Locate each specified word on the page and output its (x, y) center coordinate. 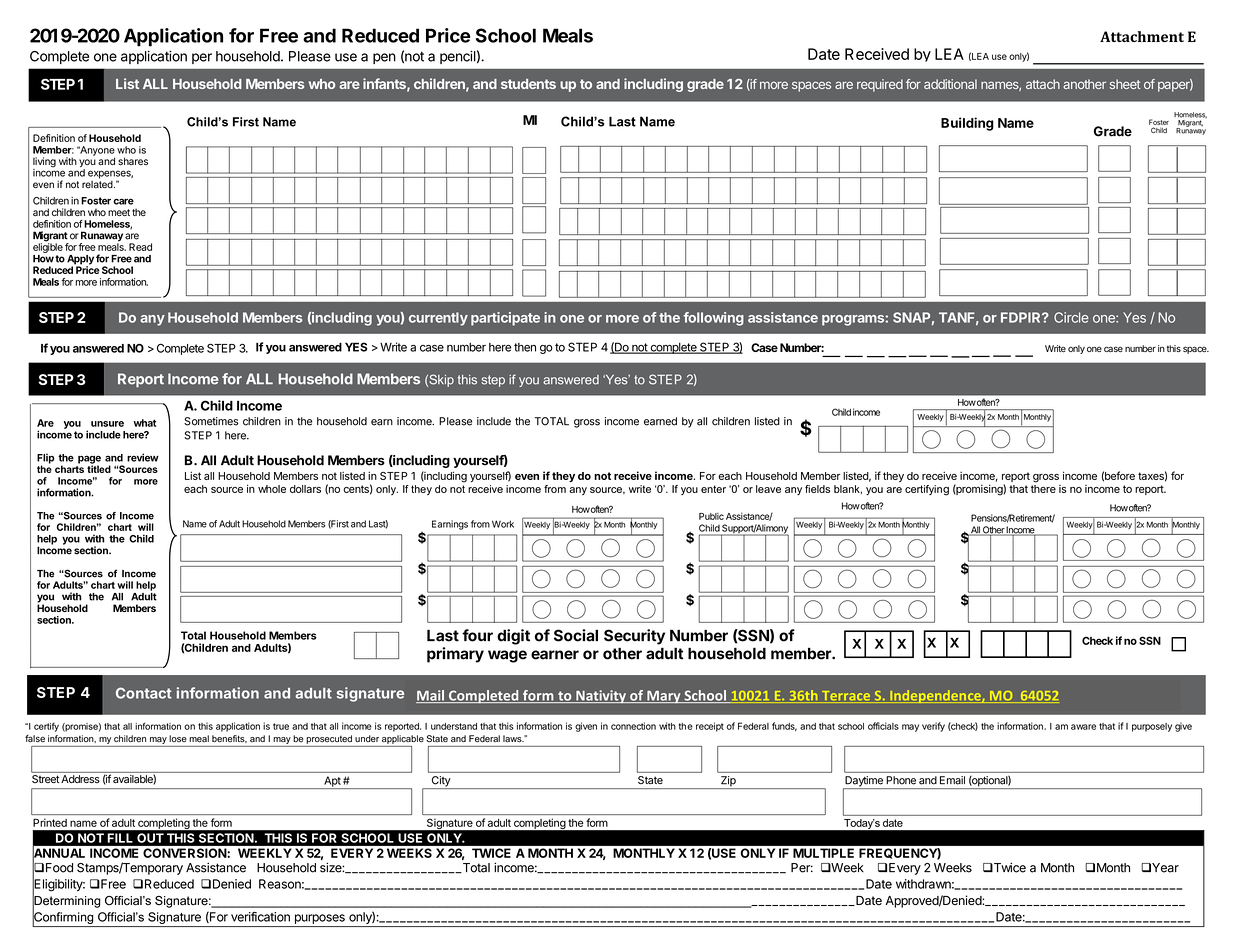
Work (503, 524)
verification (260, 917)
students (528, 84)
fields (817, 489)
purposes (320, 919)
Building (967, 124)
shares (133, 161)
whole (272, 489)
